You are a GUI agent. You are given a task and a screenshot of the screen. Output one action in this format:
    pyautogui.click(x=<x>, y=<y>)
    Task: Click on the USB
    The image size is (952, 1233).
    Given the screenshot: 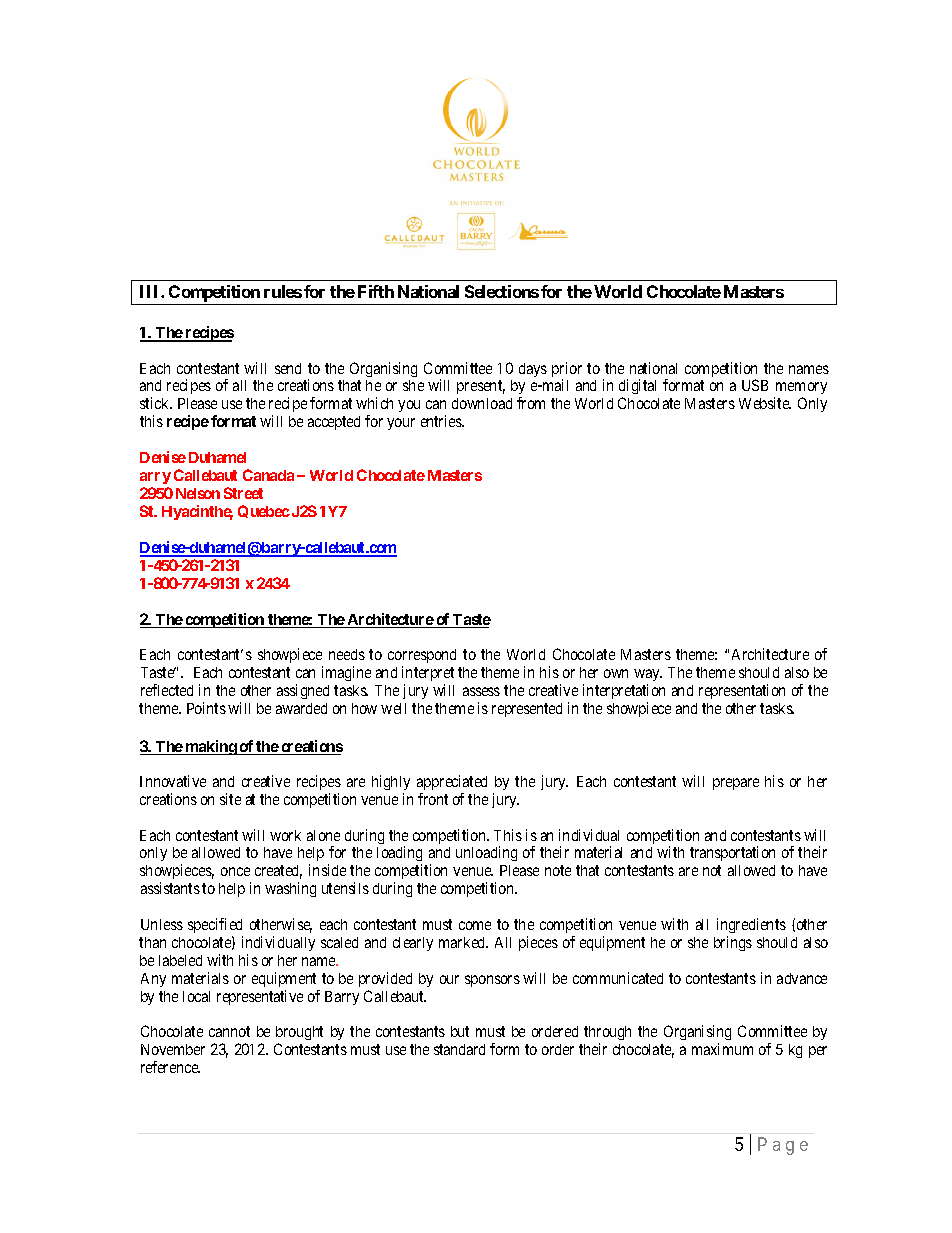 What is the action you would take?
    pyautogui.click(x=755, y=385)
